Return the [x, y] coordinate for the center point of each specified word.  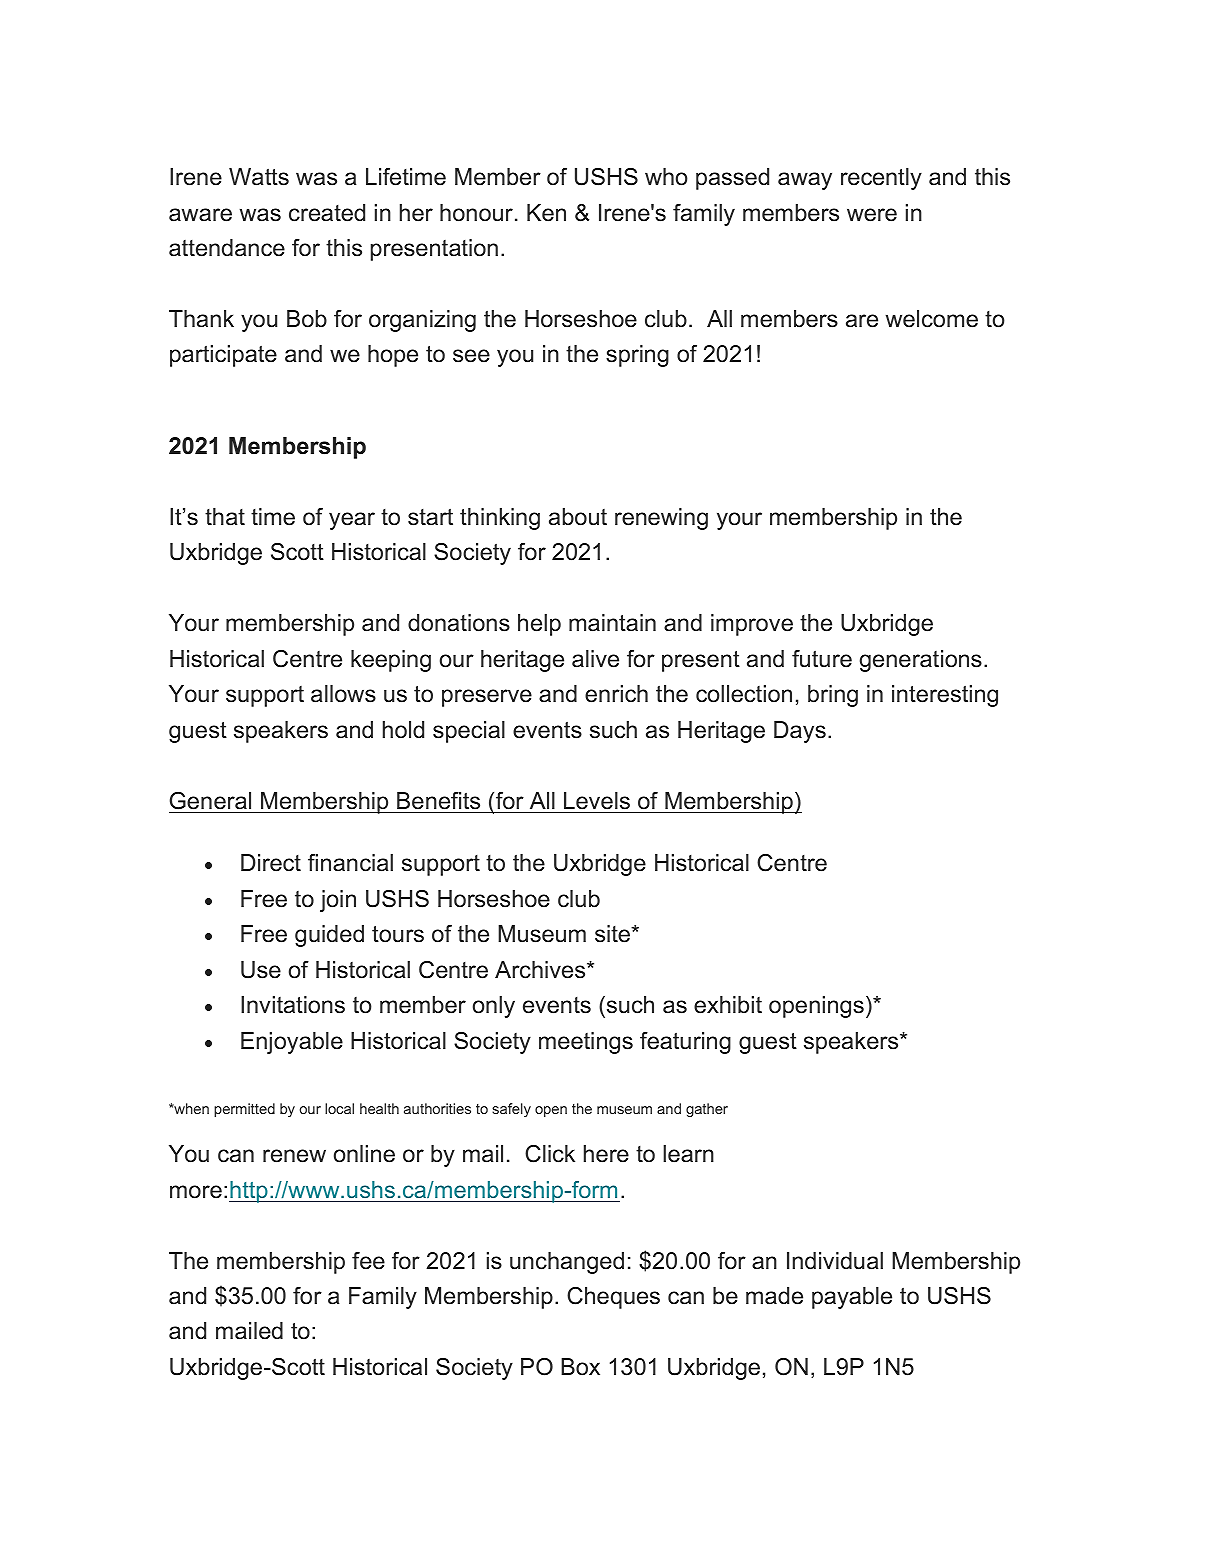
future [822, 659]
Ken [546, 213]
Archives [541, 970]
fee [368, 1261]
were [872, 215]
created [327, 213]
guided [329, 936]
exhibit [728, 1005]
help [539, 625]
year [352, 521]
